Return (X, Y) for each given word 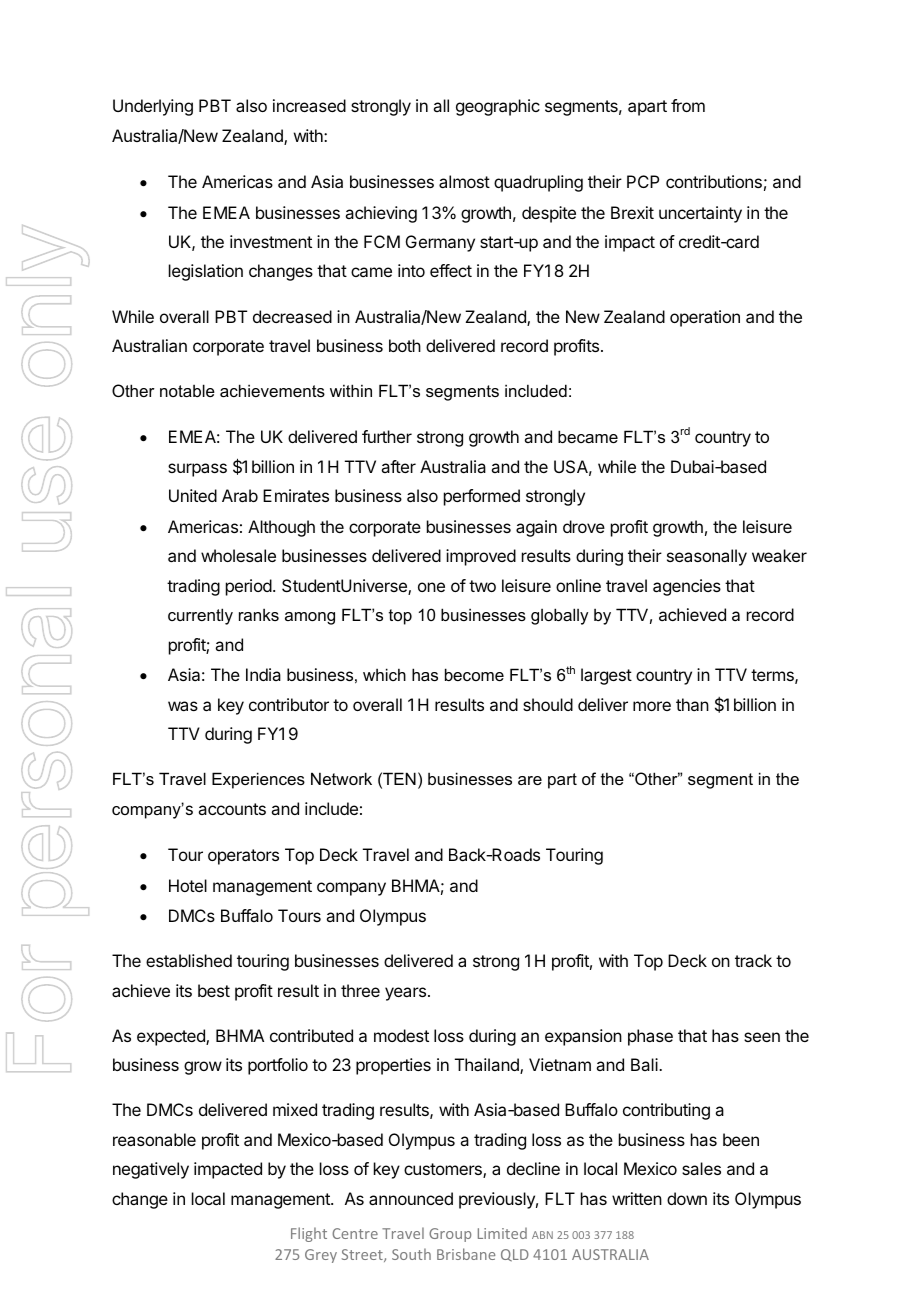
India (263, 674)
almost (464, 181)
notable (187, 390)
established (189, 960)
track (753, 960)
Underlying (153, 107)
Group (450, 1235)
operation (705, 318)
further (387, 436)
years (405, 994)
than (692, 704)
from (688, 105)
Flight (309, 1234)
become (474, 674)
